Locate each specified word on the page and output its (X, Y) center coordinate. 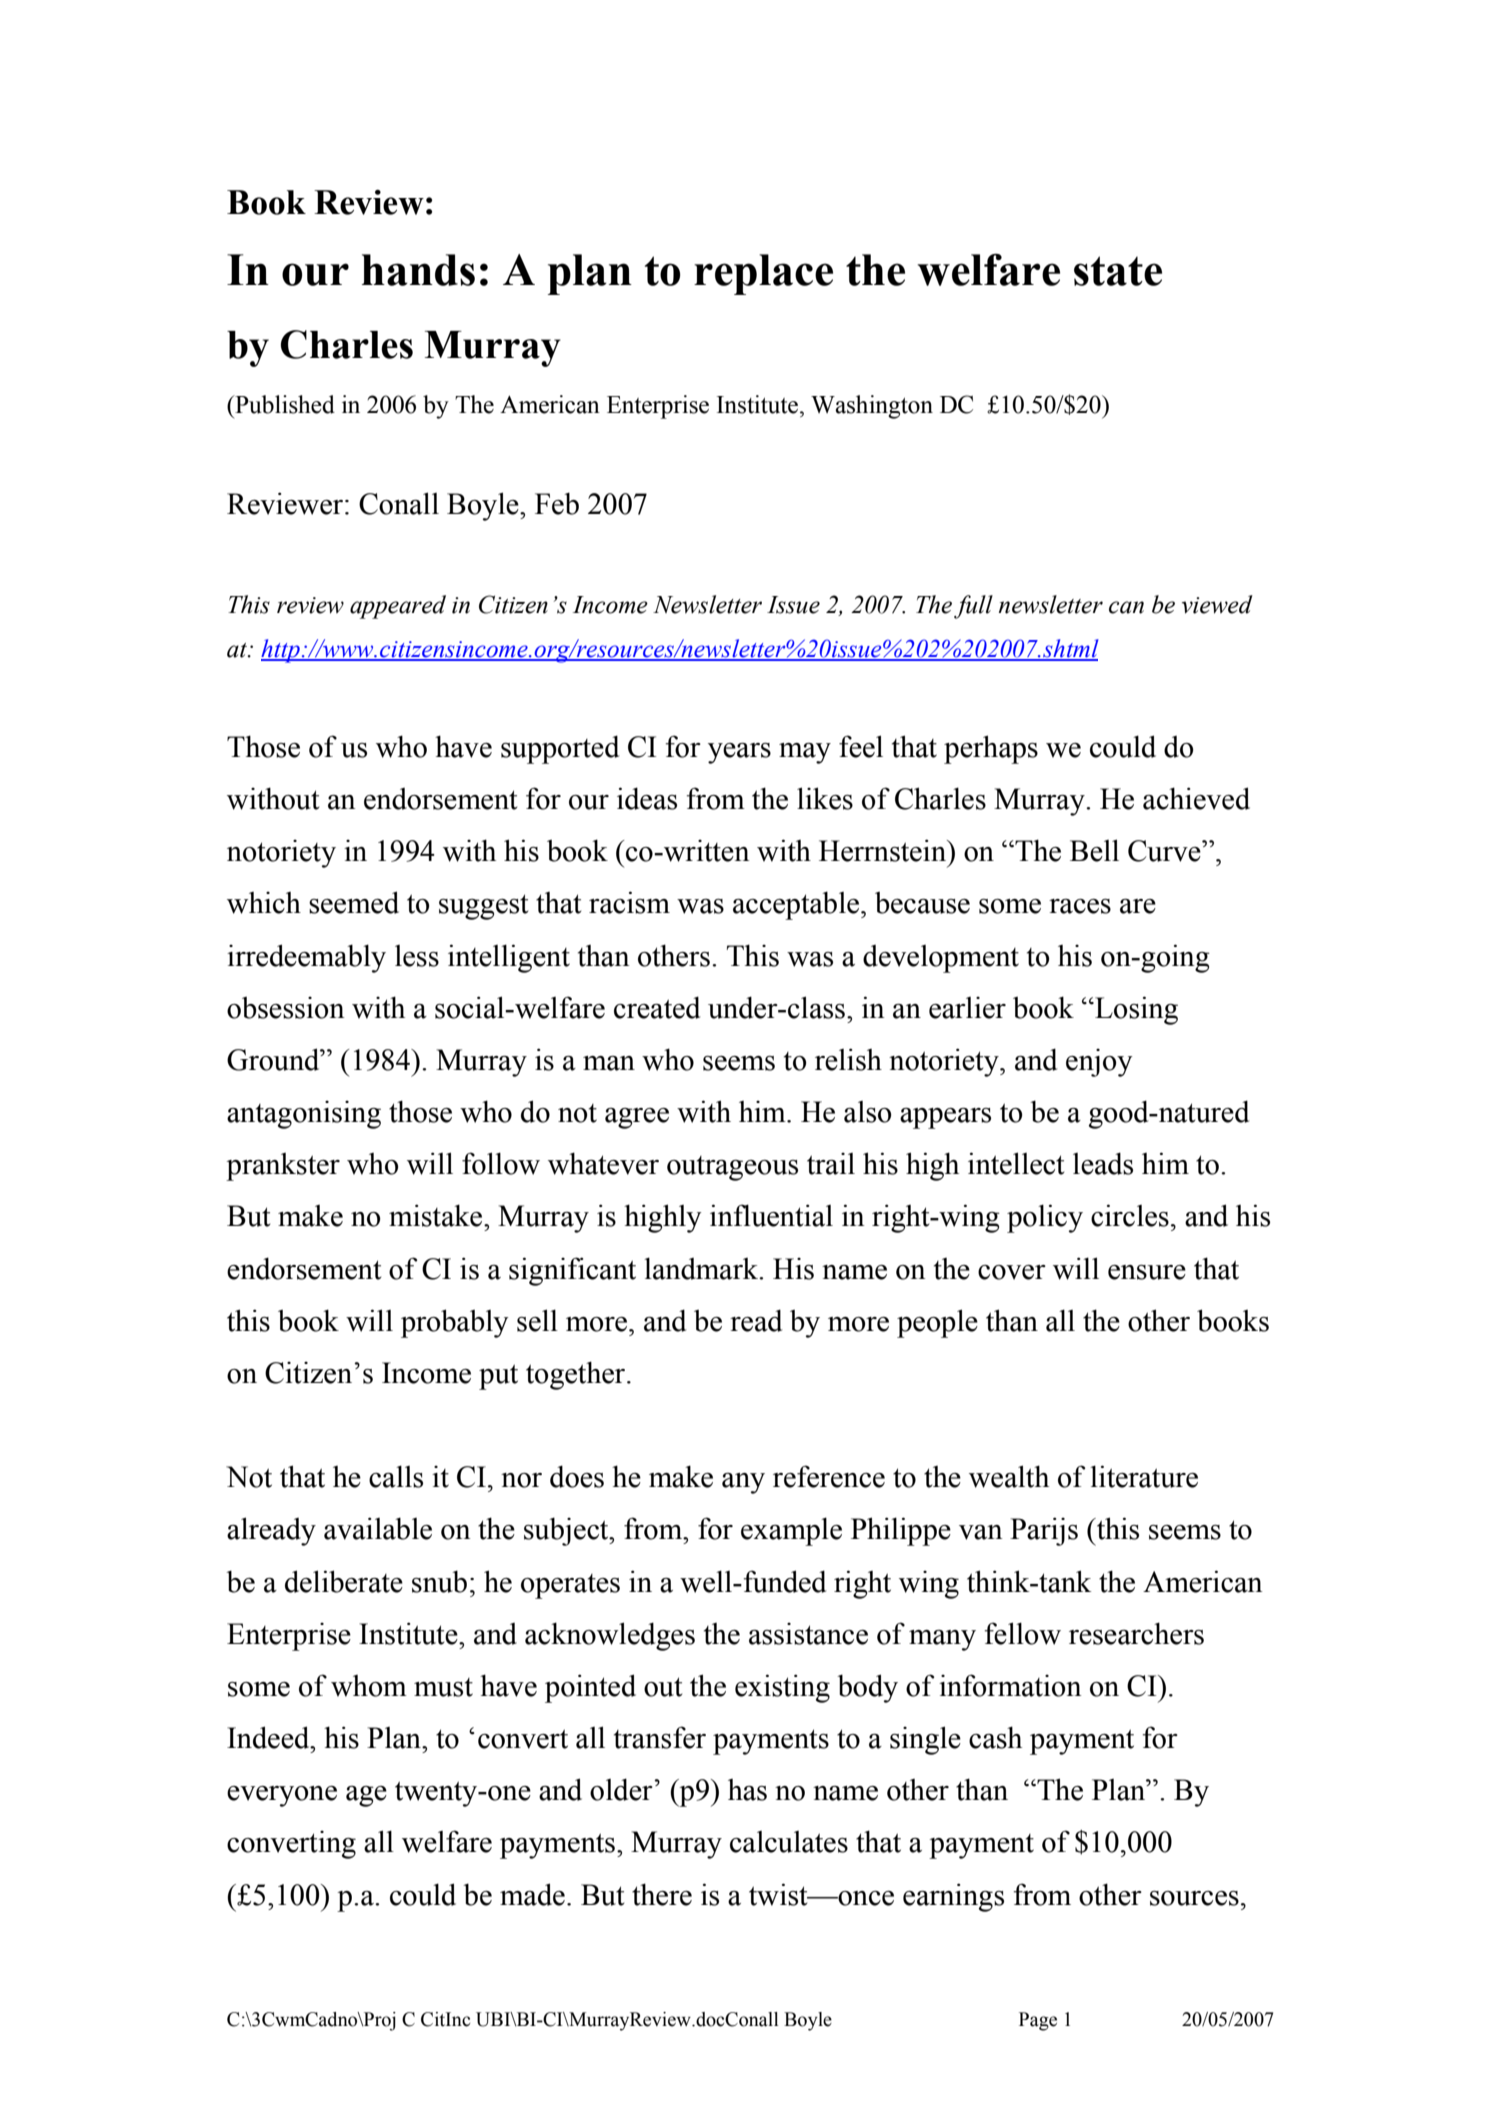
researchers (1136, 1633)
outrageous (732, 1168)
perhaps (991, 749)
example (791, 1531)
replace (763, 274)
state (1118, 271)
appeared (398, 607)
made (532, 1894)
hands (418, 270)
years (739, 753)
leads (1103, 1163)
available (378, 1528)
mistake (437, 1215)
